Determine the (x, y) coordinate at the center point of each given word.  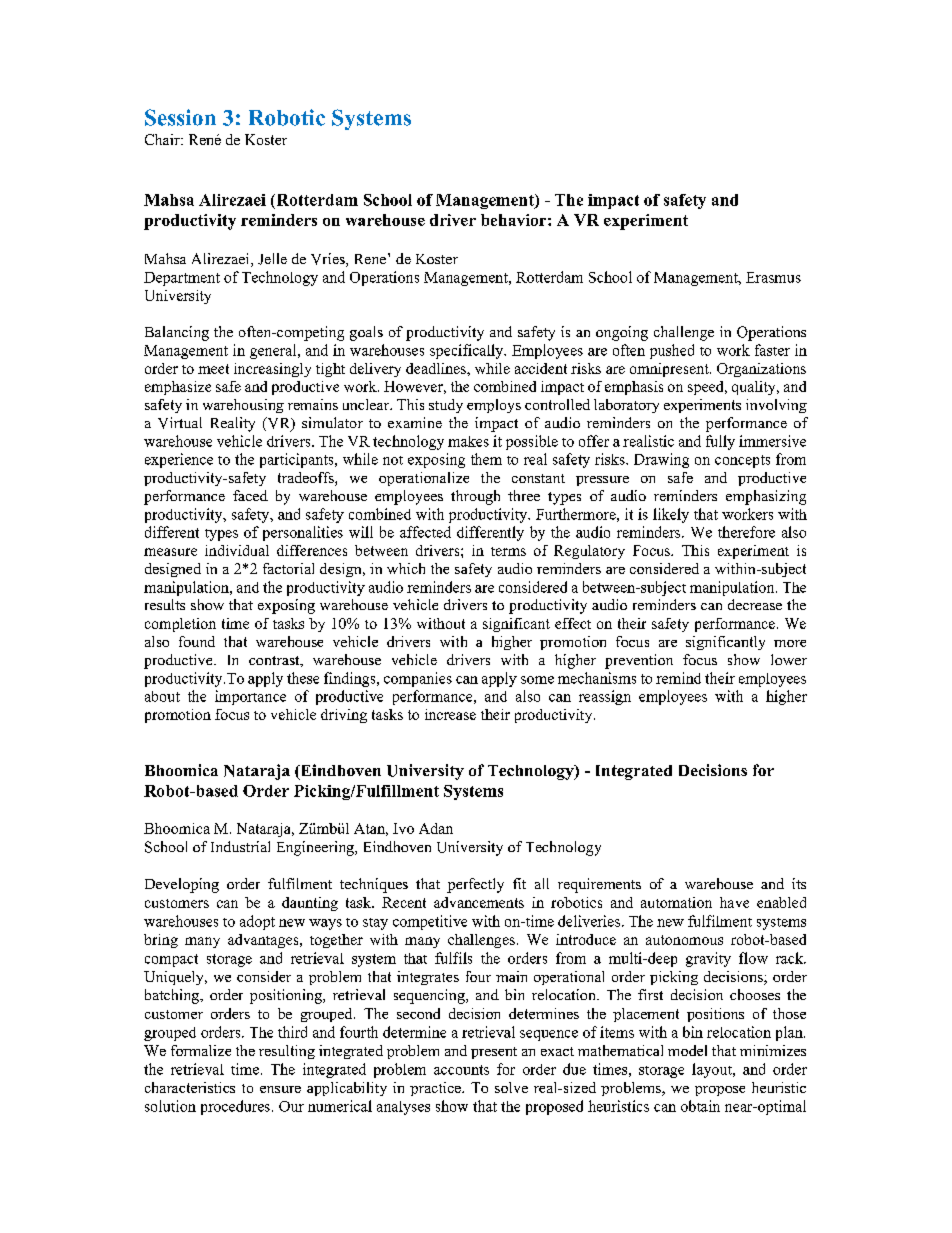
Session (180, 117)
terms (508, 551)
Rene (372, 258)
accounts (461, 1070)
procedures (235, 1107)
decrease (755, 604)
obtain (700, 1106)
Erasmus (773, 277)
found (197, 641)
